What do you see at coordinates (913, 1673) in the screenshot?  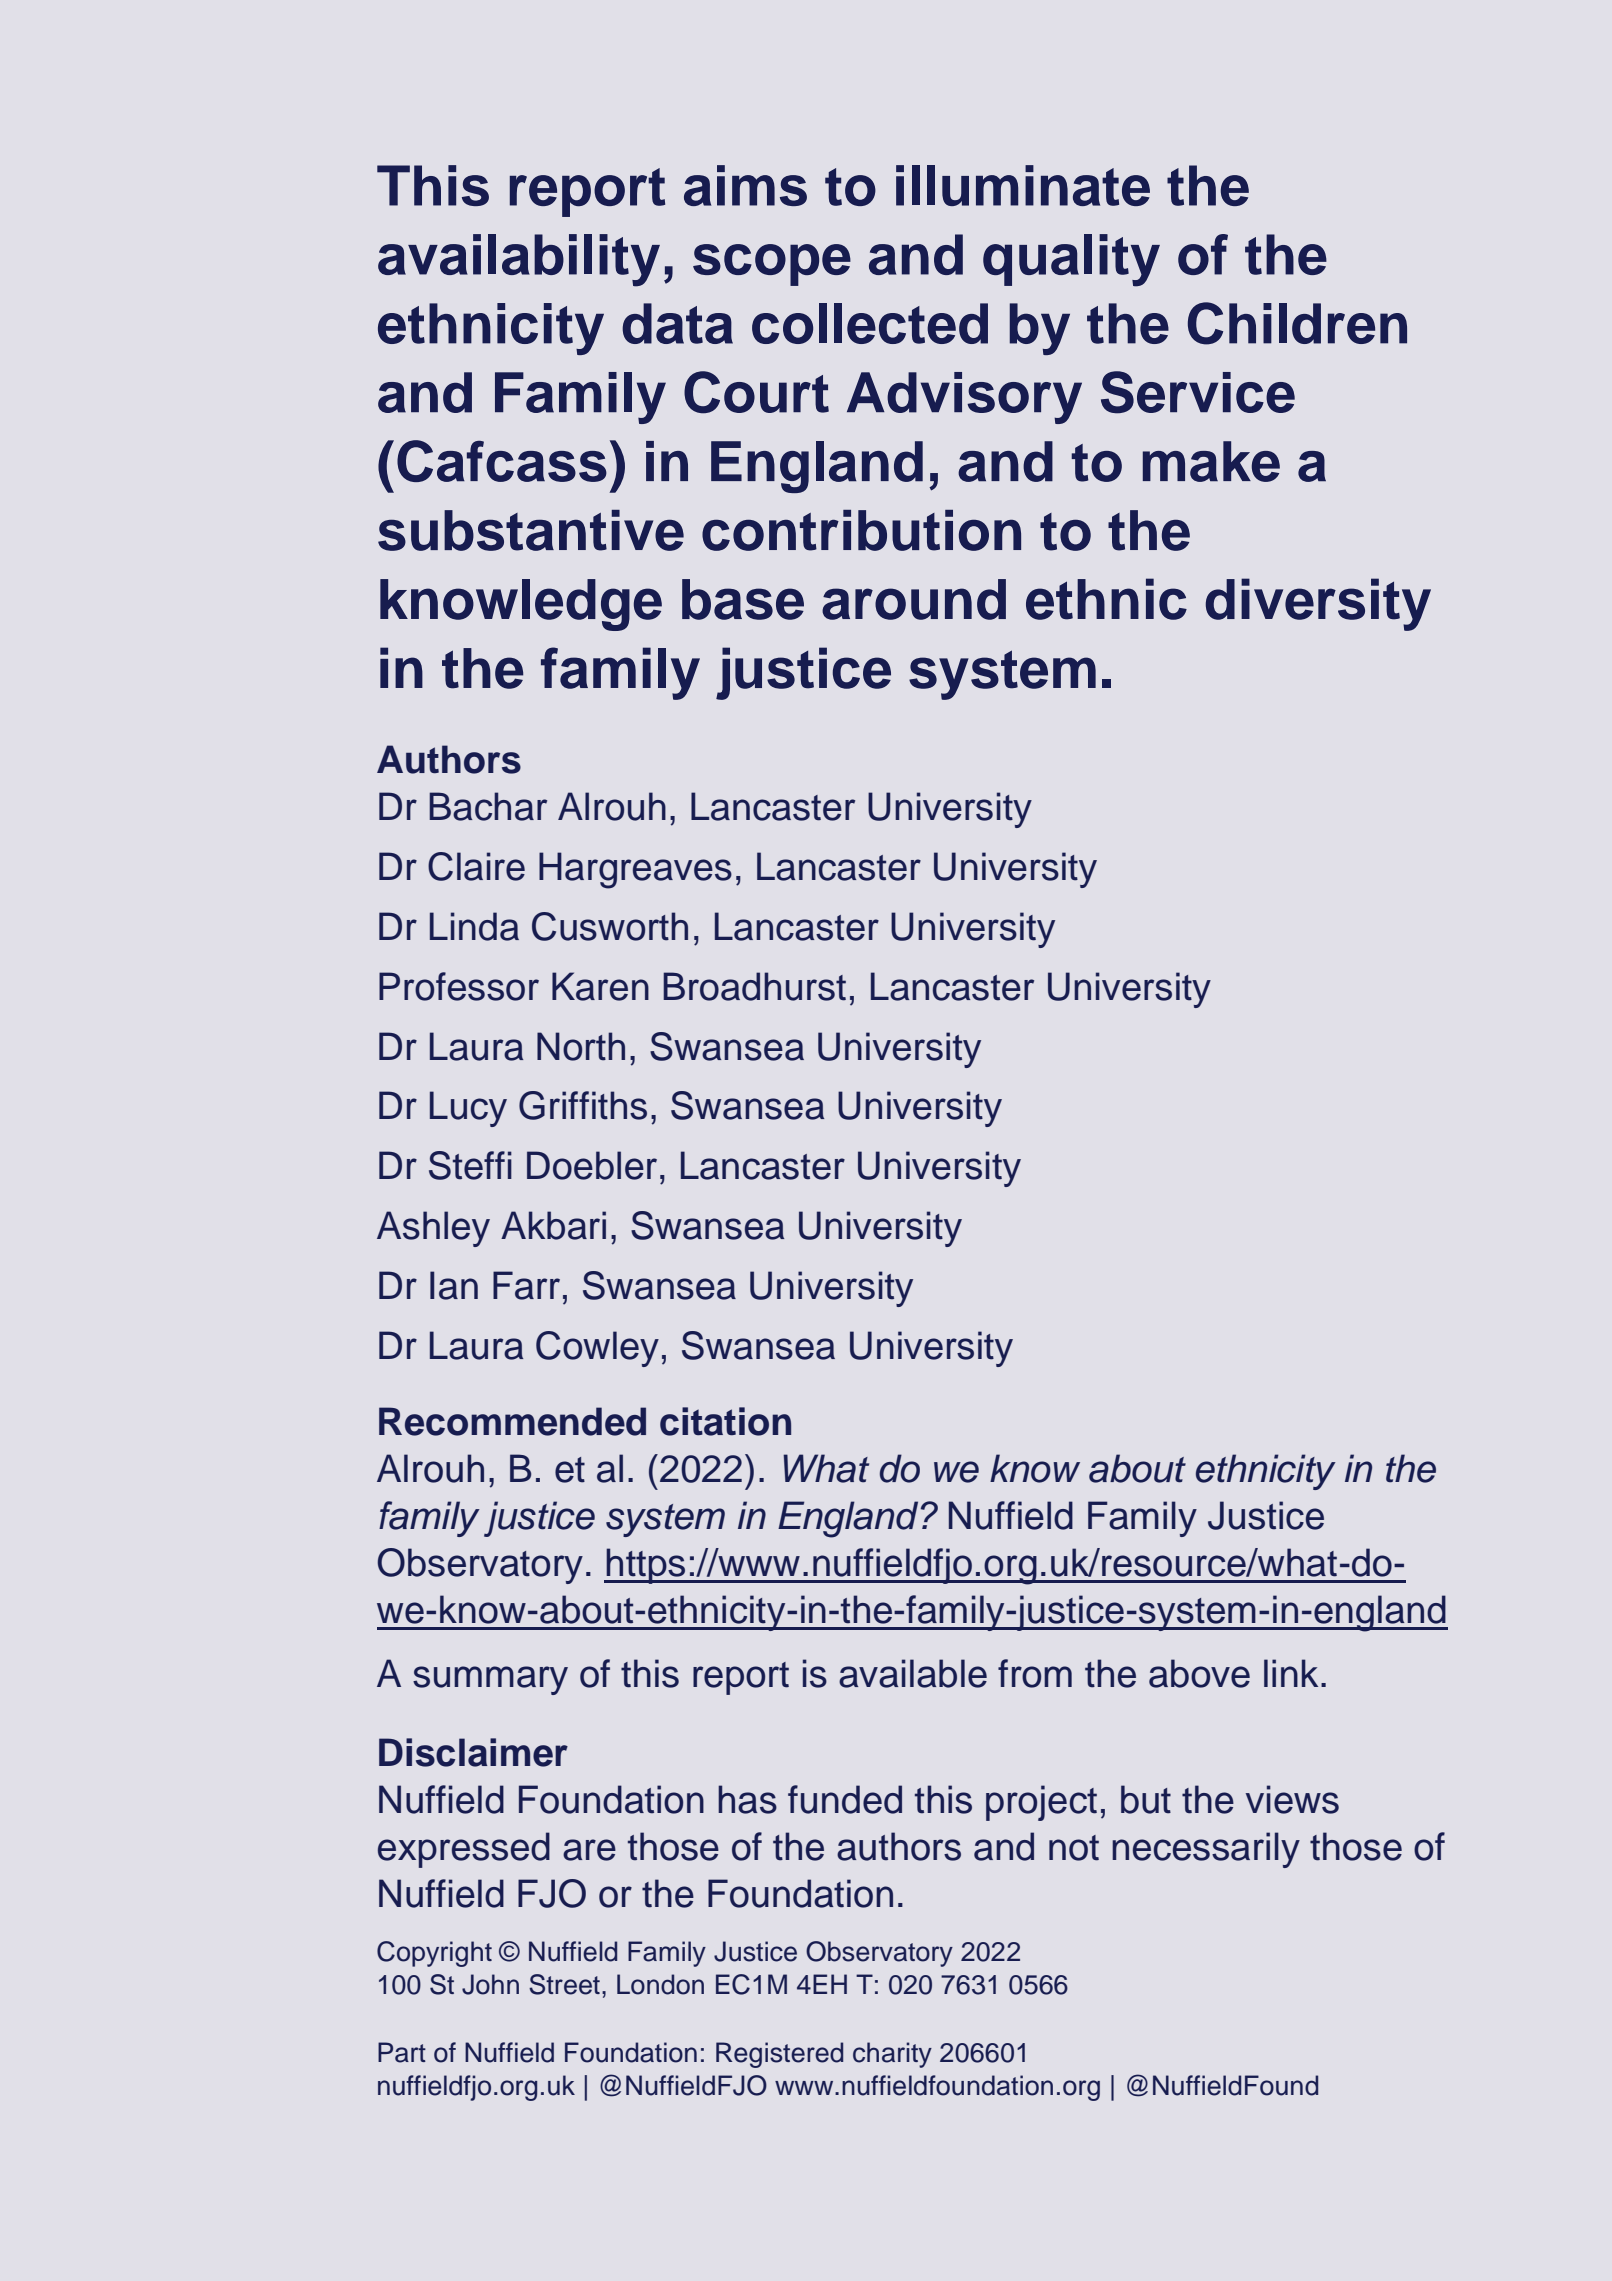 I see `available` at bounding box center [913, 1673].
